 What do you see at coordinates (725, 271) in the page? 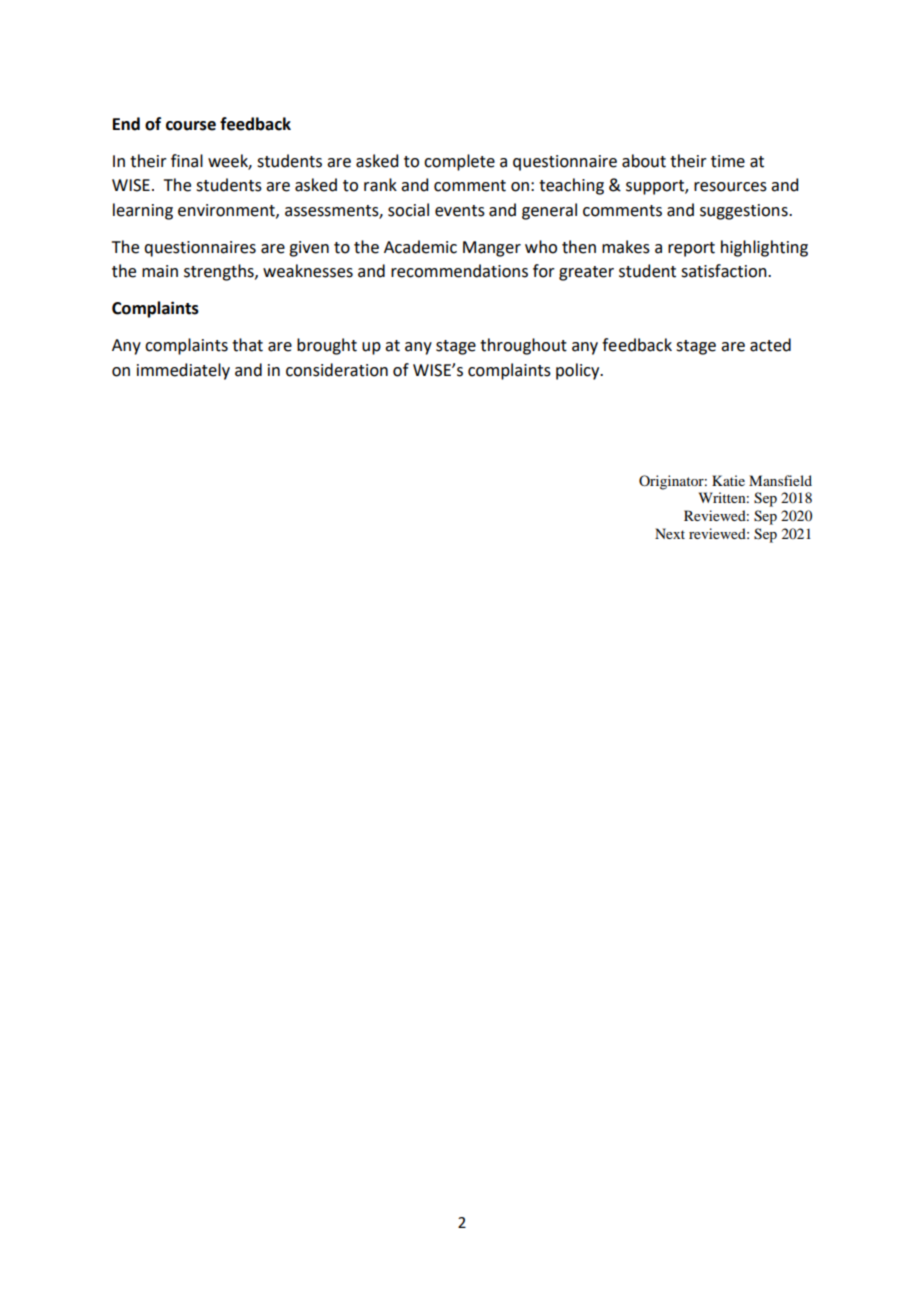
I see `satisfaction` at bounding box center [725, 271].
